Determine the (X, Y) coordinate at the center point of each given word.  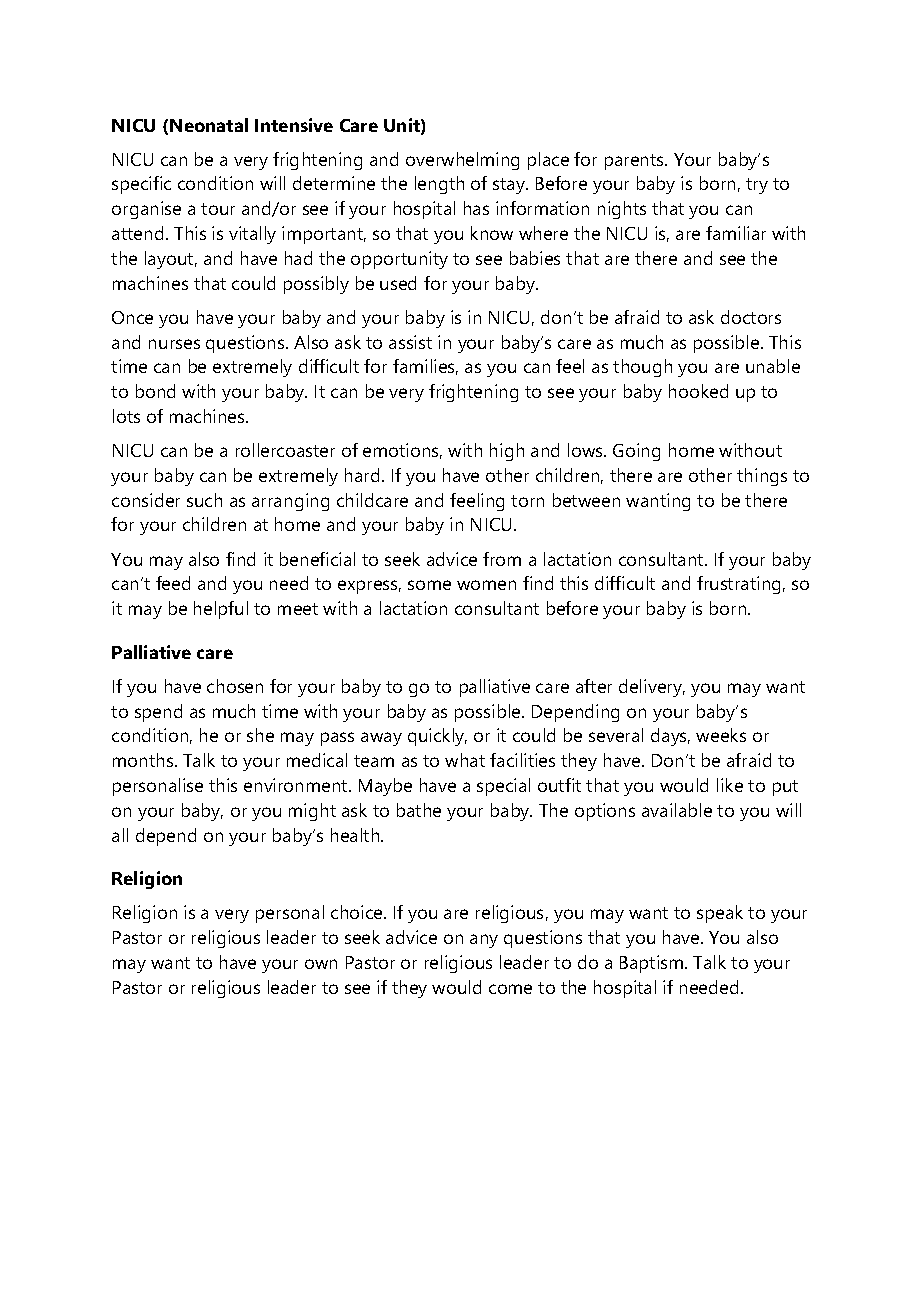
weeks (721, 735)
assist (410, 342)
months (144, 760)
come (510, 989)
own (321, 964)
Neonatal (209, 125)
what (465, 760)
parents (635, 162)
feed (173, 583)
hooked (698, 391)
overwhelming (462, 161)
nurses (174, 344)
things (762, 477)
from (502, 559)
